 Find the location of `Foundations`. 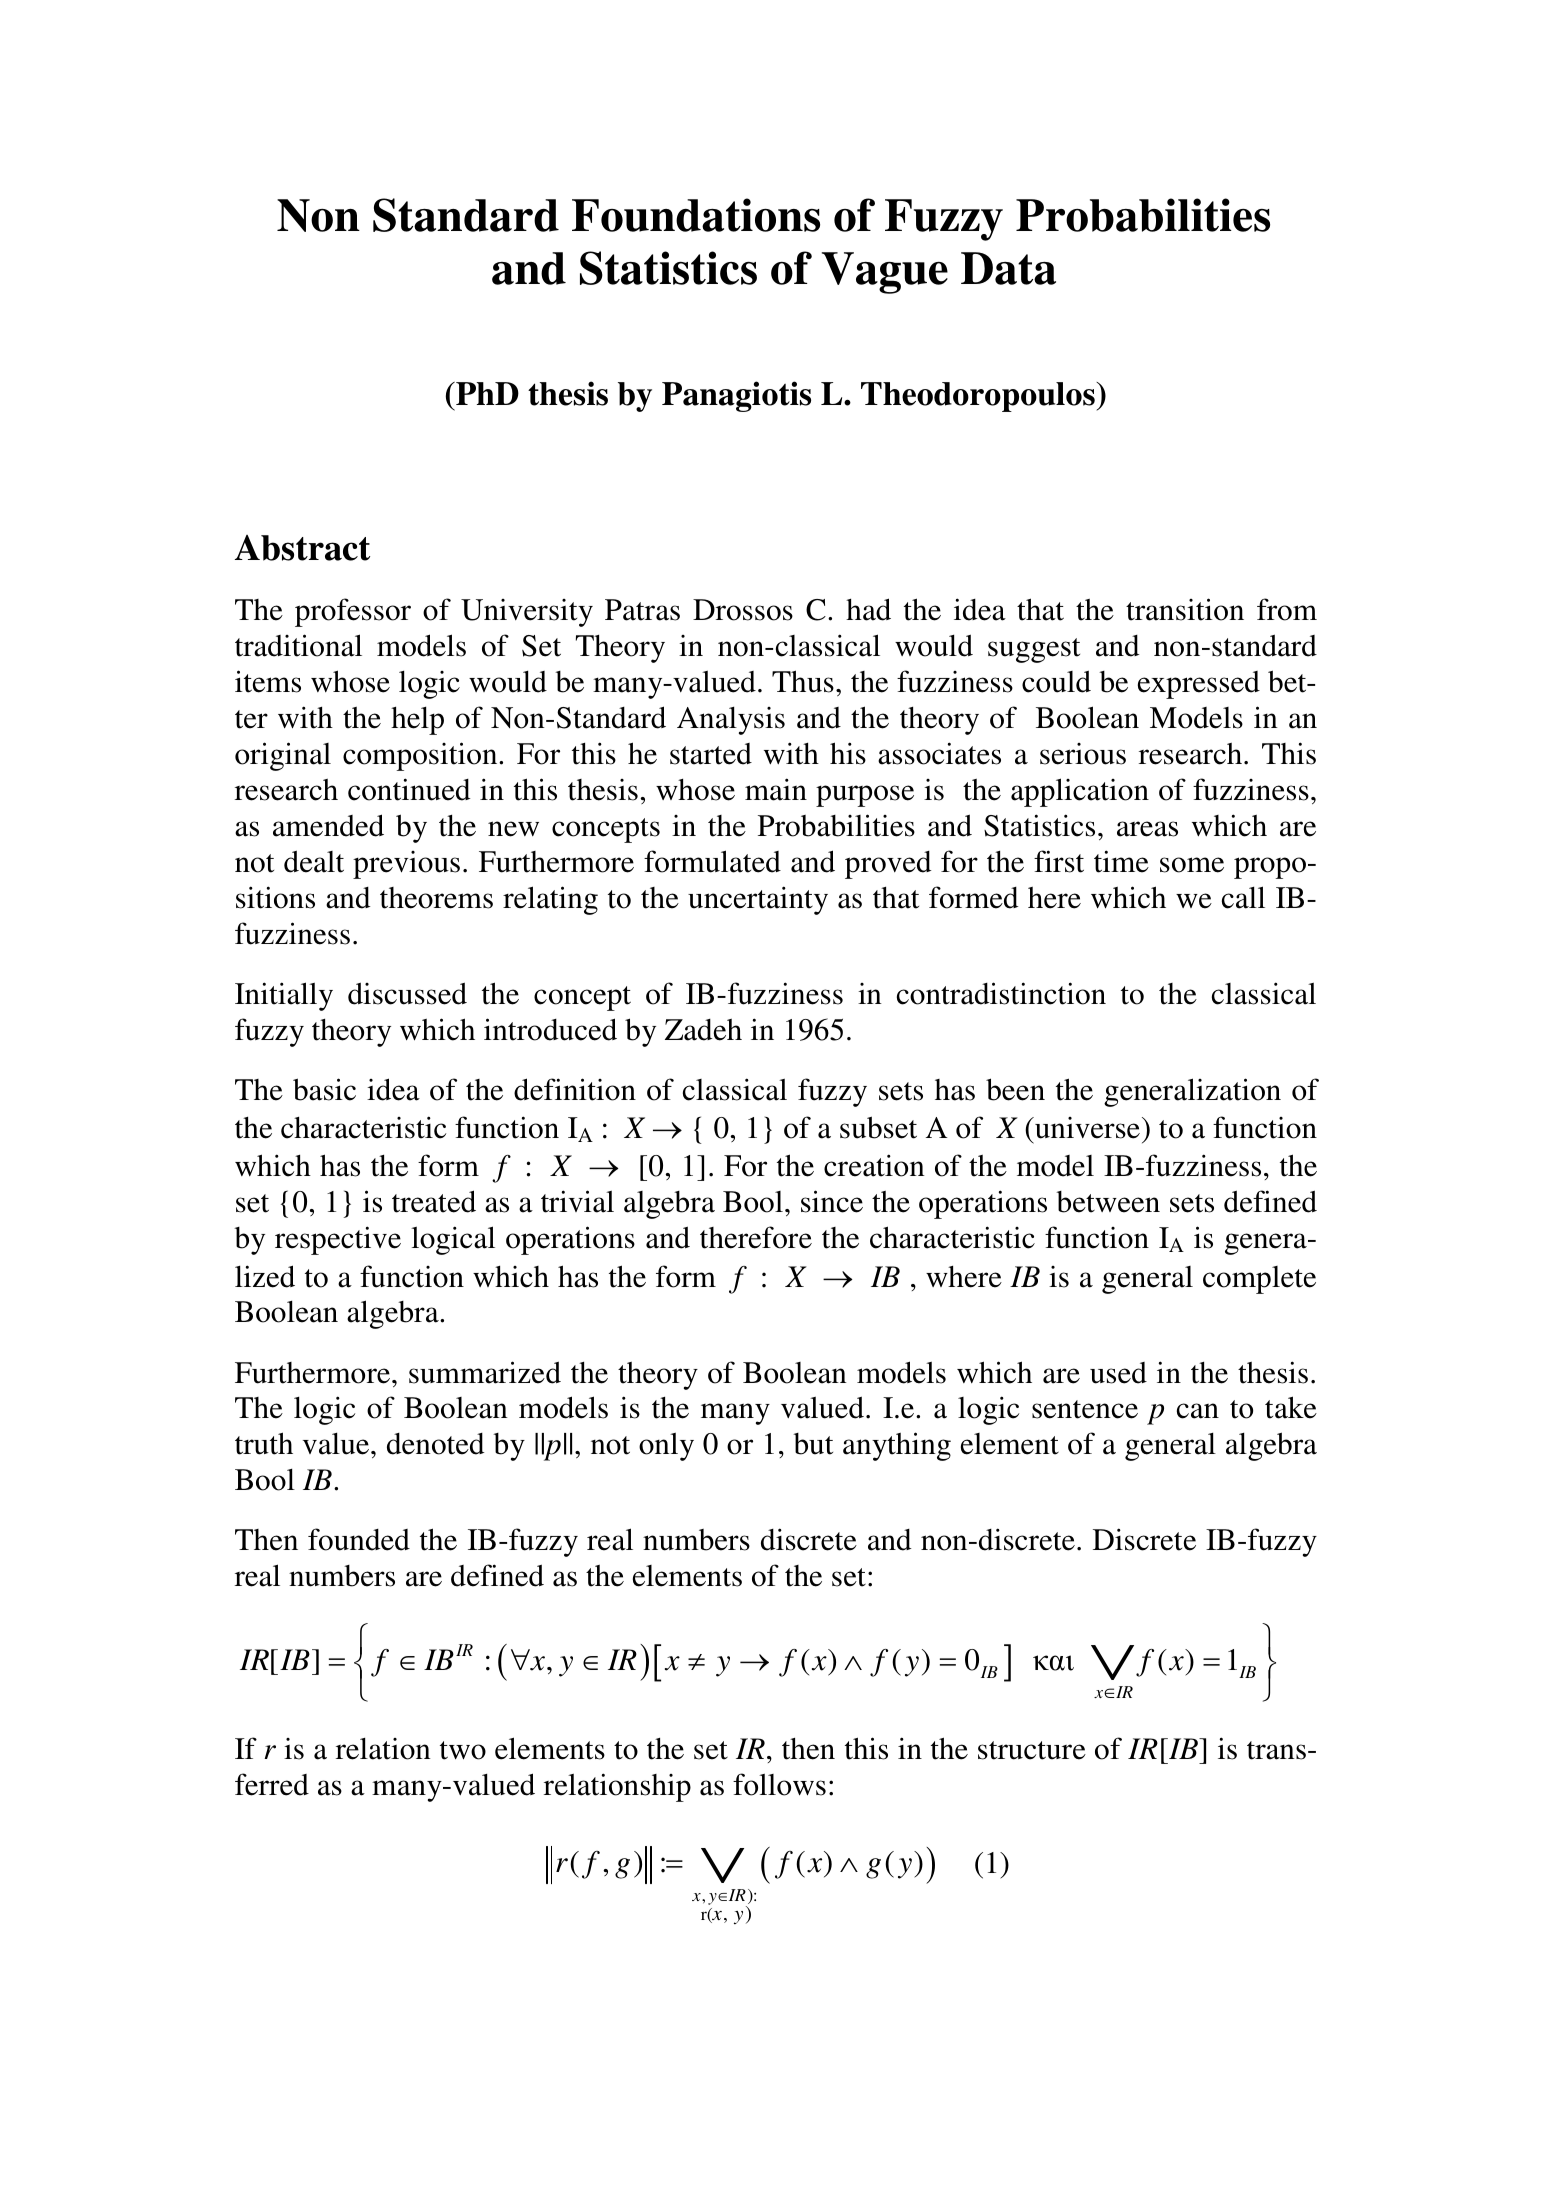

Foundations is located at coordinates (696, 215).
